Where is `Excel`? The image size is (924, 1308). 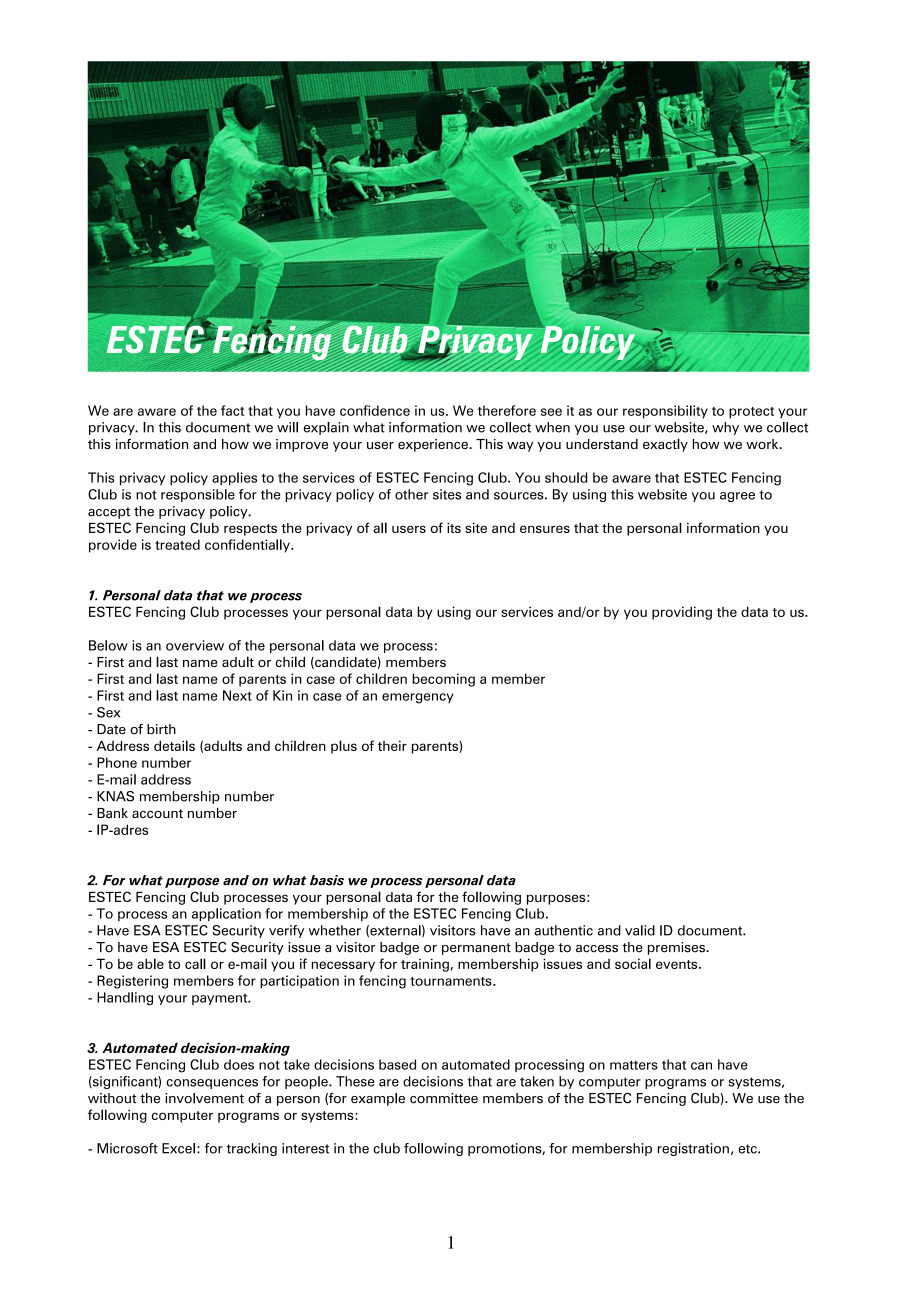 Excel is located at coordinates (178, 1148).
